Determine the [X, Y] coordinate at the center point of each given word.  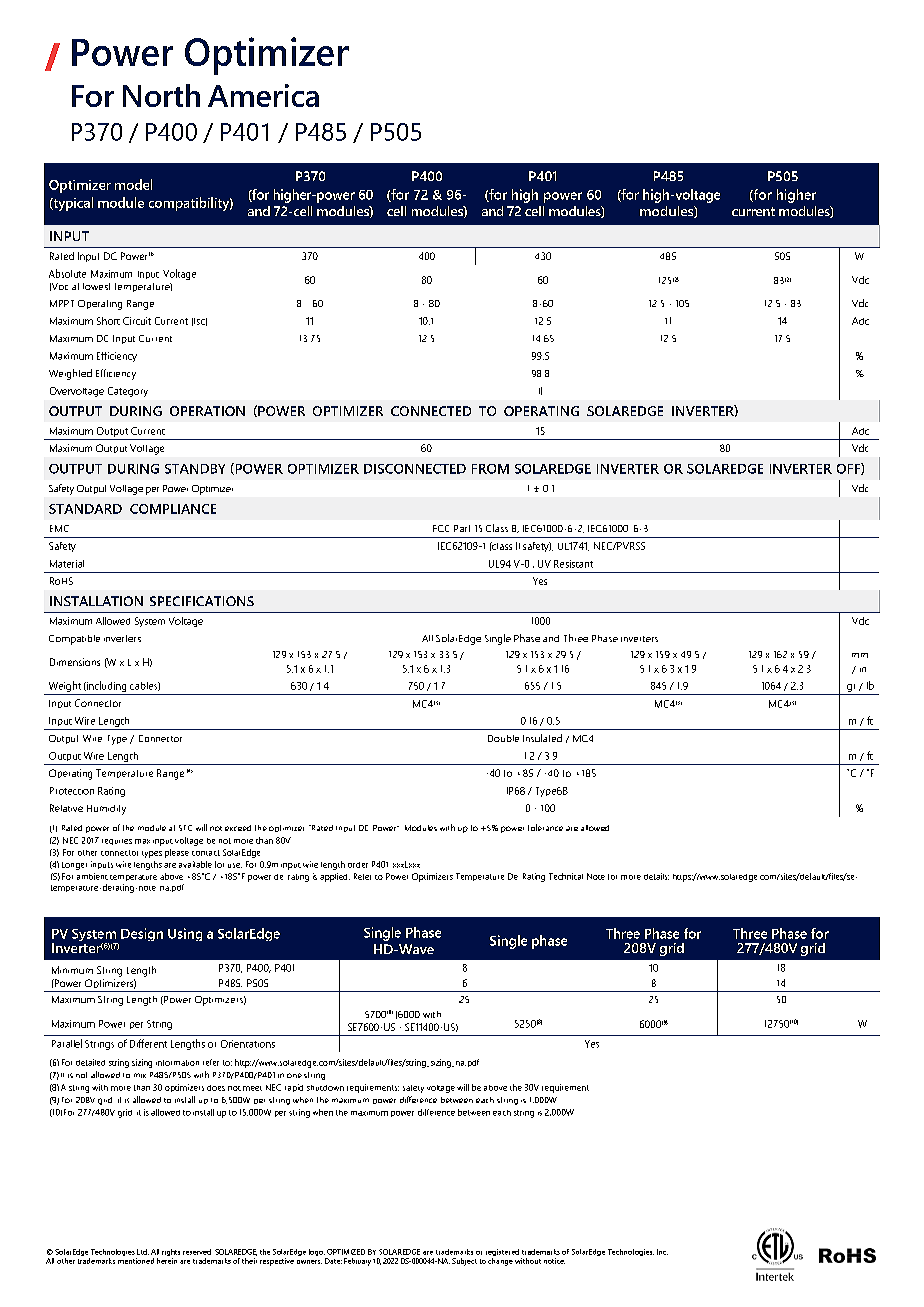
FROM [490, 469]
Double [503, 738]
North [161, 95]
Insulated [542, 738]
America [263, 95]
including [105, 686]
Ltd [143, 1252]
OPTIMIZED [346, 1252]
